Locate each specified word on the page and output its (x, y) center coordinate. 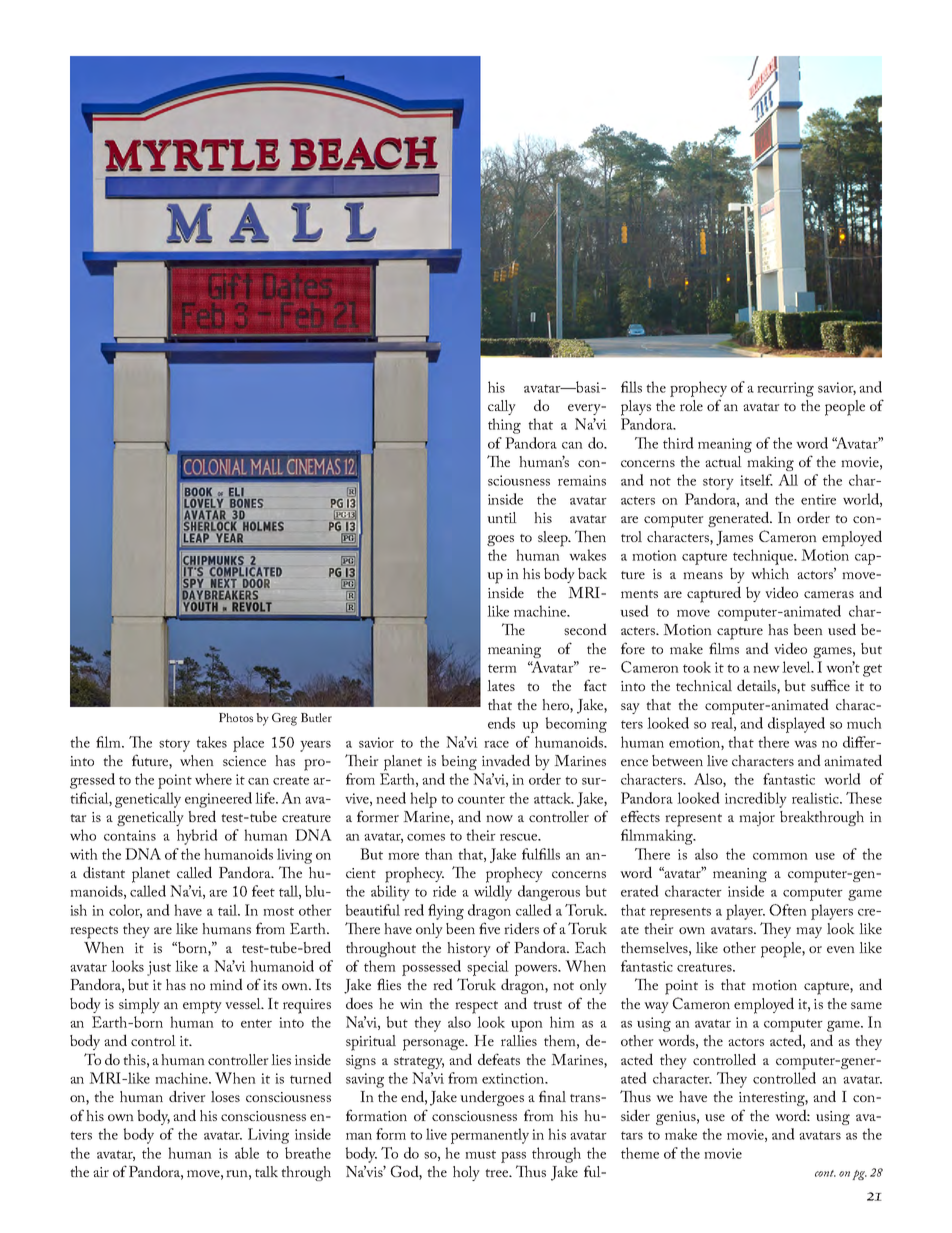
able (247, 1153)
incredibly (756, 800)
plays (636, 408)
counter (481, 799)
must (480, 1154)
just (159, 968)
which (770, 573)
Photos (236, 717)
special (488, 968)
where (213, 779)
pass (513, 1157)
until (502, 517)
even (841, 949)
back (592, 573)
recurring (785, 389)
